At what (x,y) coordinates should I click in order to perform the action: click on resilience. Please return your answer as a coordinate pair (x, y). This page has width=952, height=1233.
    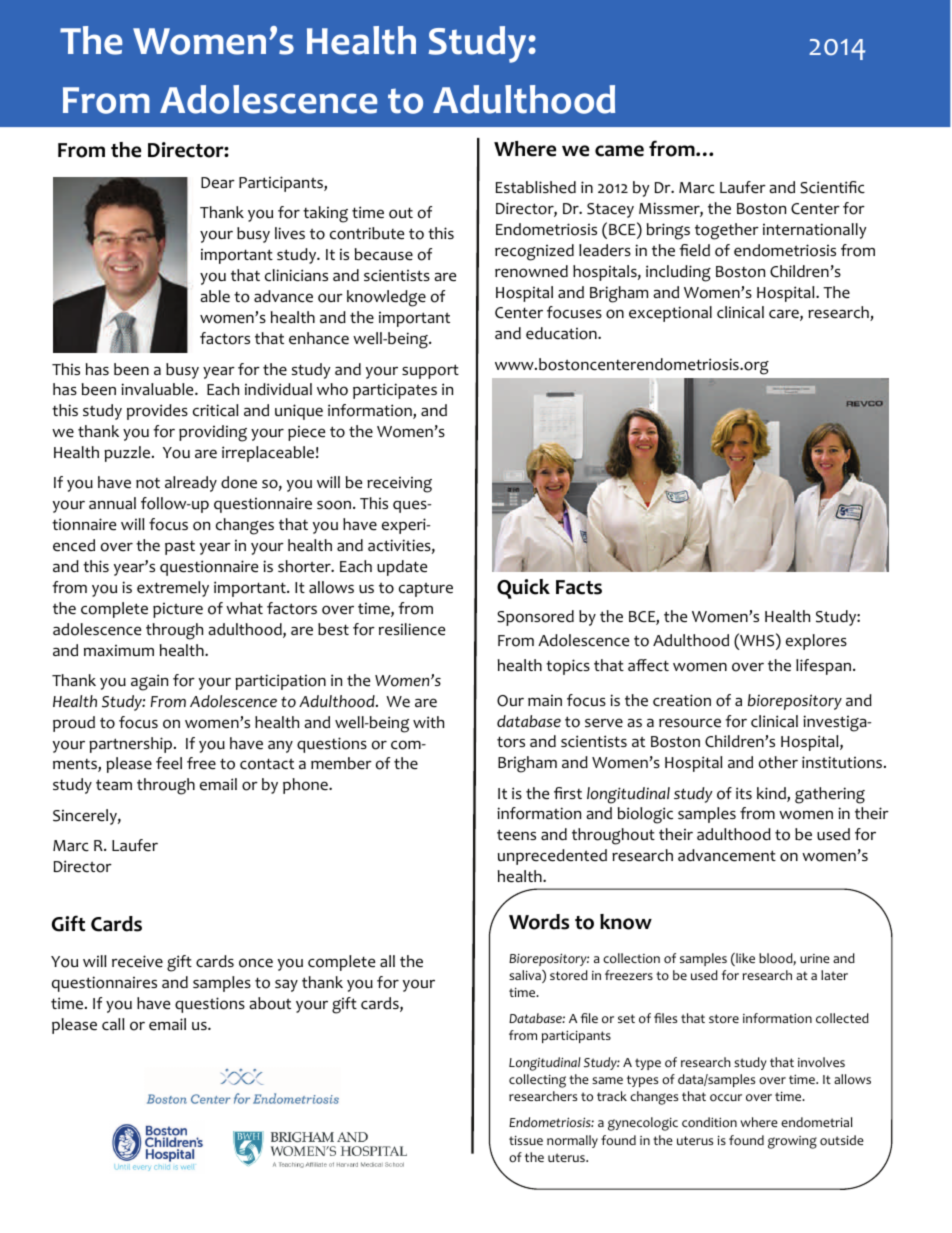
    Looking at the image, I should click on (412, 629).
